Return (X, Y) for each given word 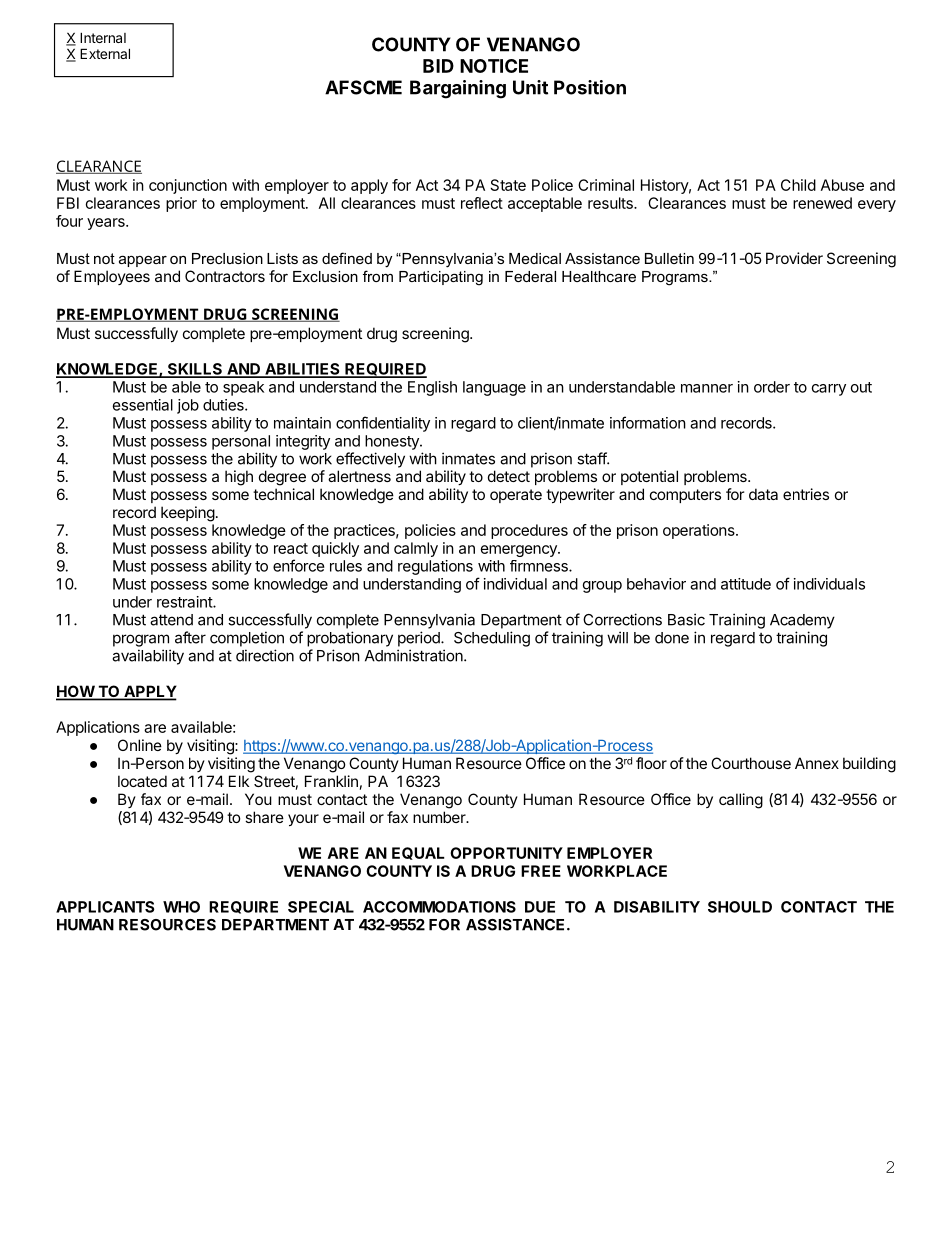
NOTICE (494, 66)
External (105, 53)
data (763, 494)
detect (509, 476)
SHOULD (740, 907)
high (239, 478)
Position (590, 87)
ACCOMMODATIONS (439, 907)
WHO (181, 907)
